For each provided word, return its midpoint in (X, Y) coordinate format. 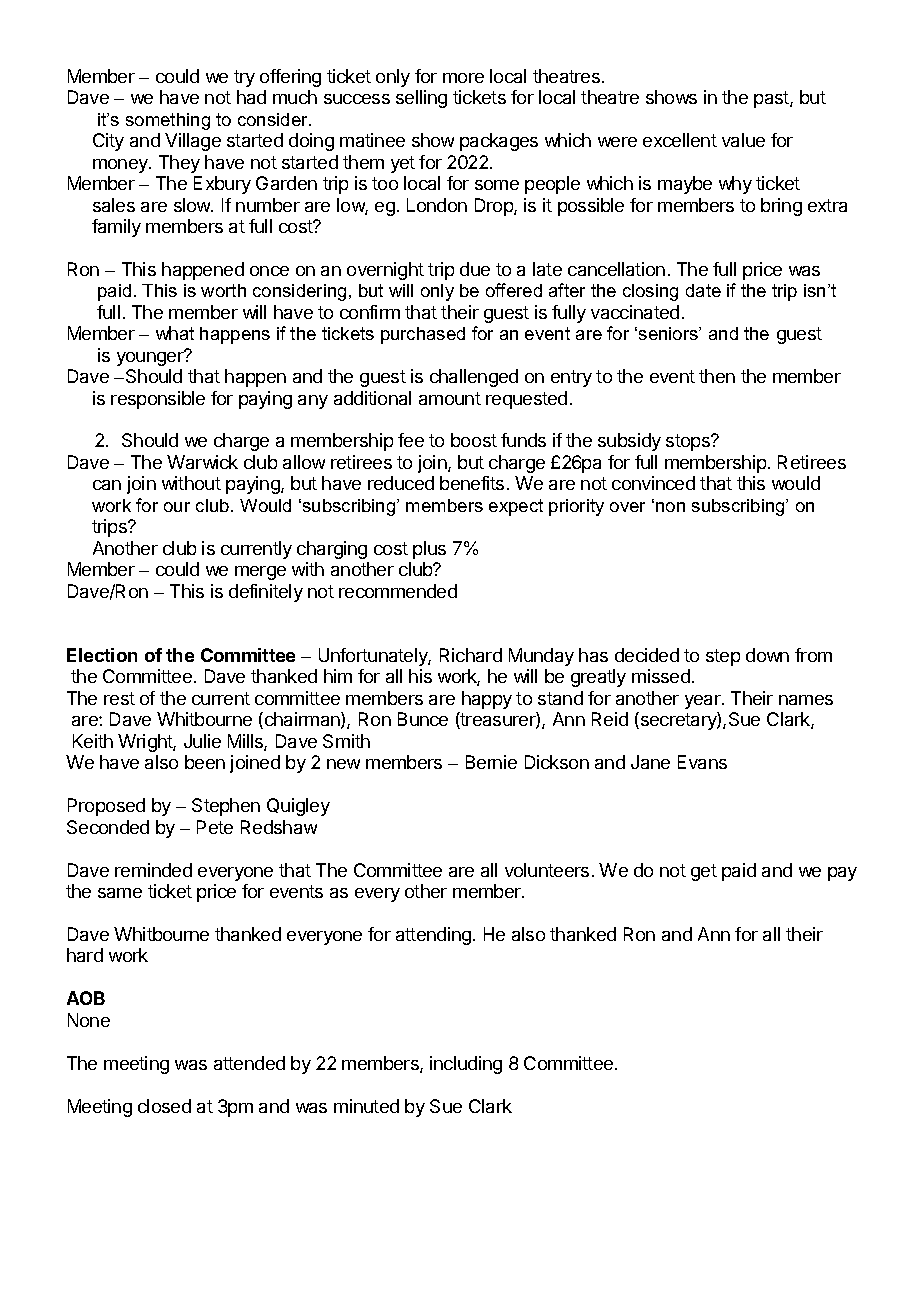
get (704, 872)
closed (164, 1106)
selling (421, 99)
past (772, 99)
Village (193, 142)
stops (689, 442)
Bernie (491, 762)
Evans (702, 762)
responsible (158, 400)
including (466, 1065)
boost (474, 440)
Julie (202, 741)
